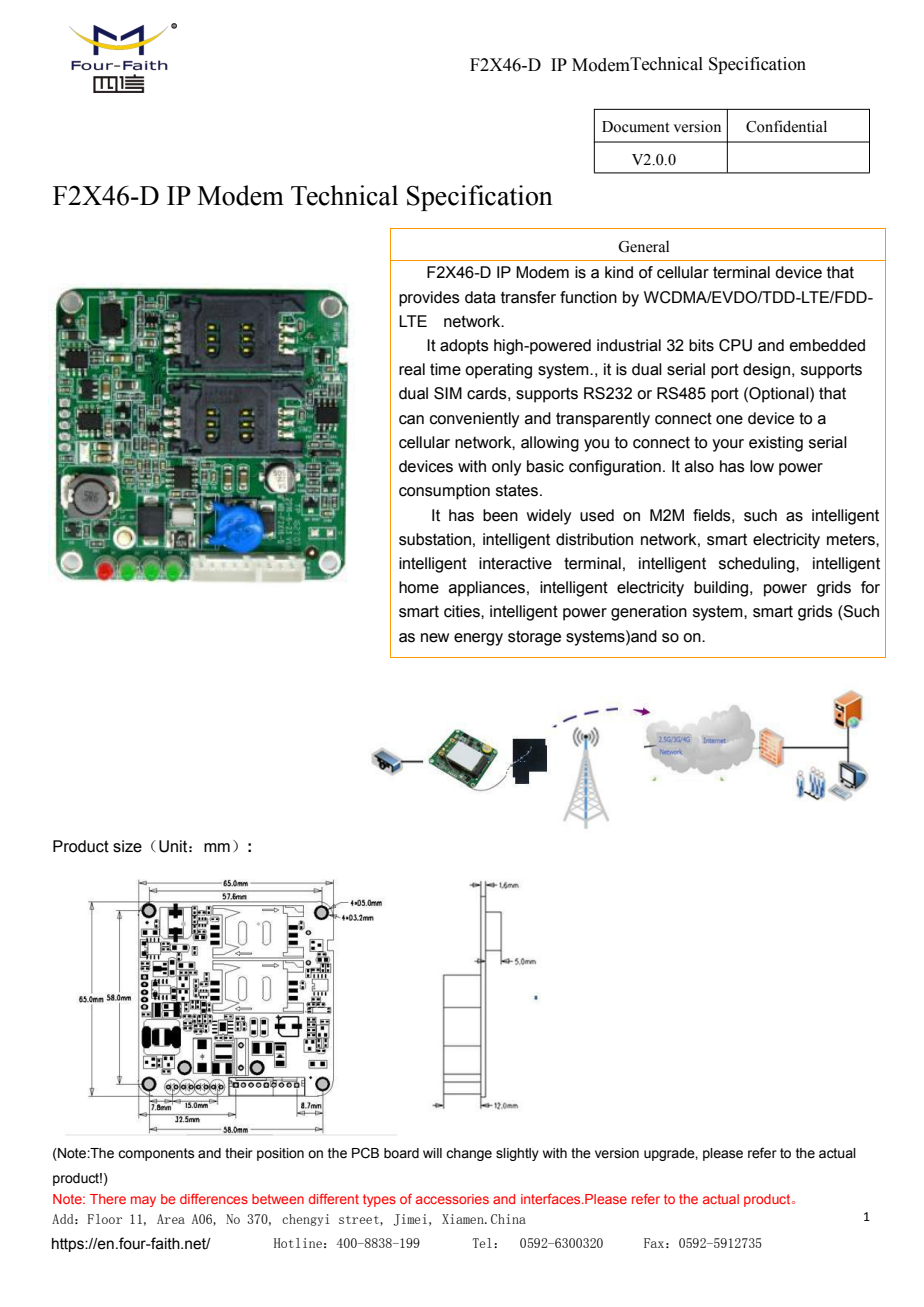  I want to click on existing, so click(776, 444).
